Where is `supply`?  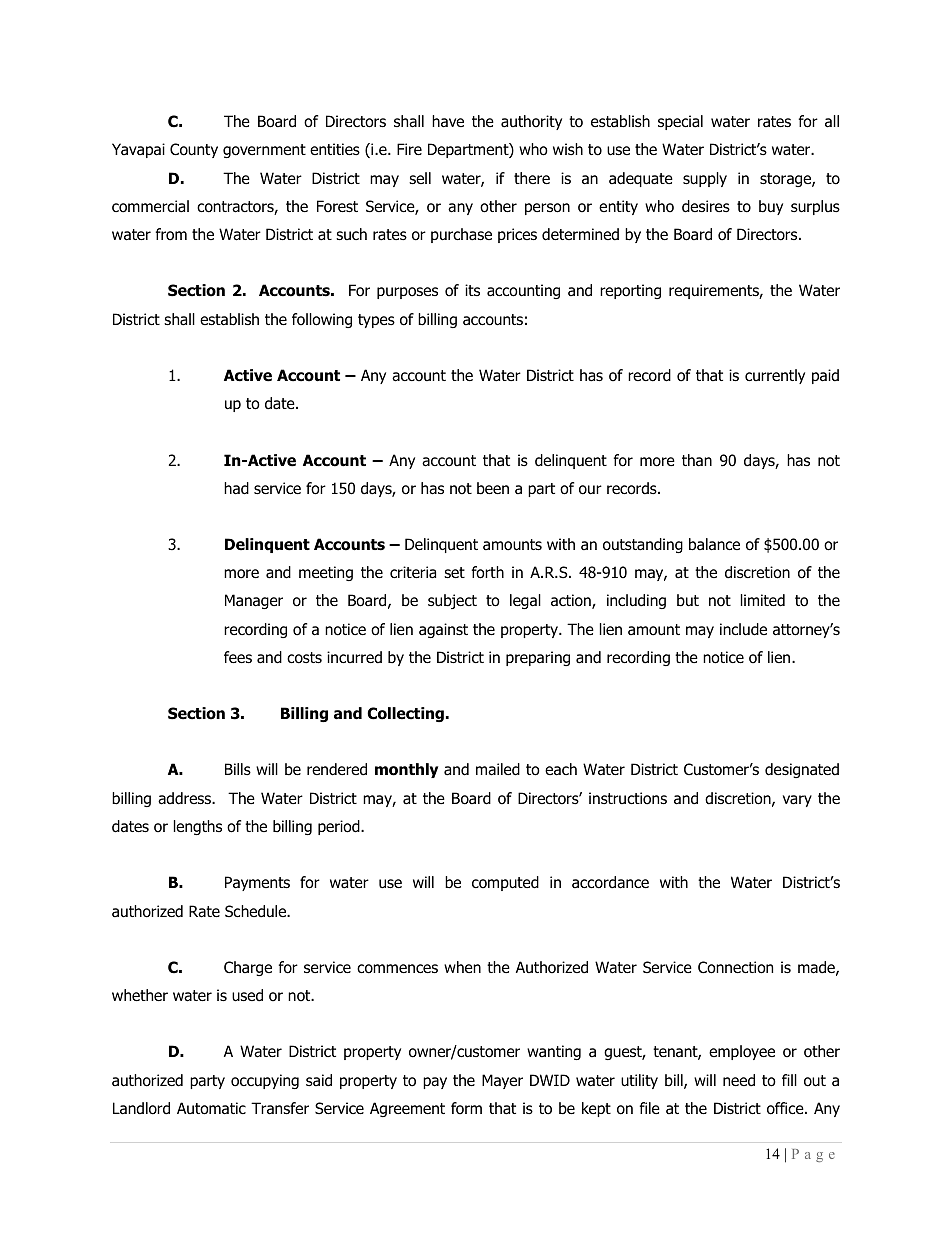 supply is located at coordinates (705, 179).
